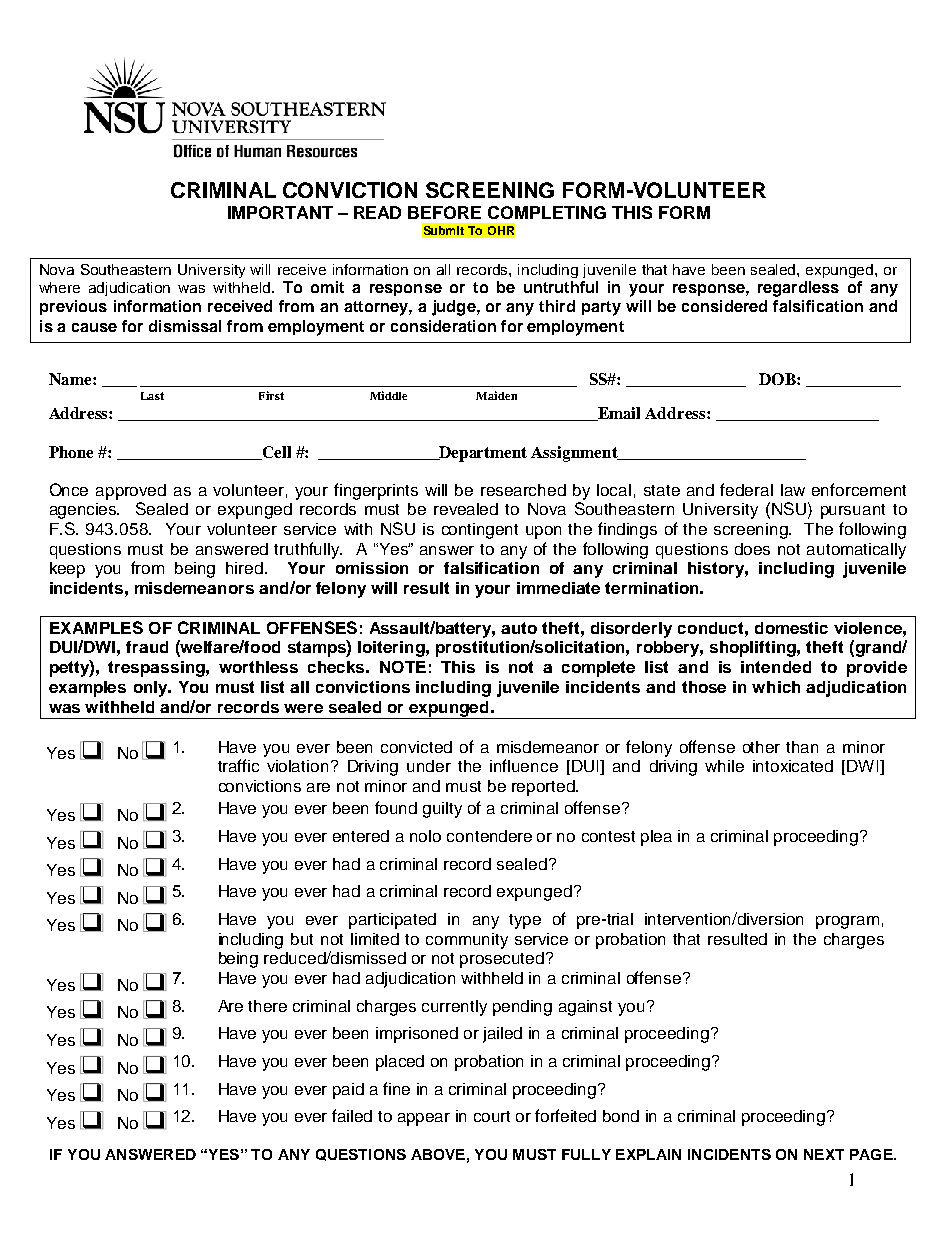  I want to click on court, so click(492, 1116).
